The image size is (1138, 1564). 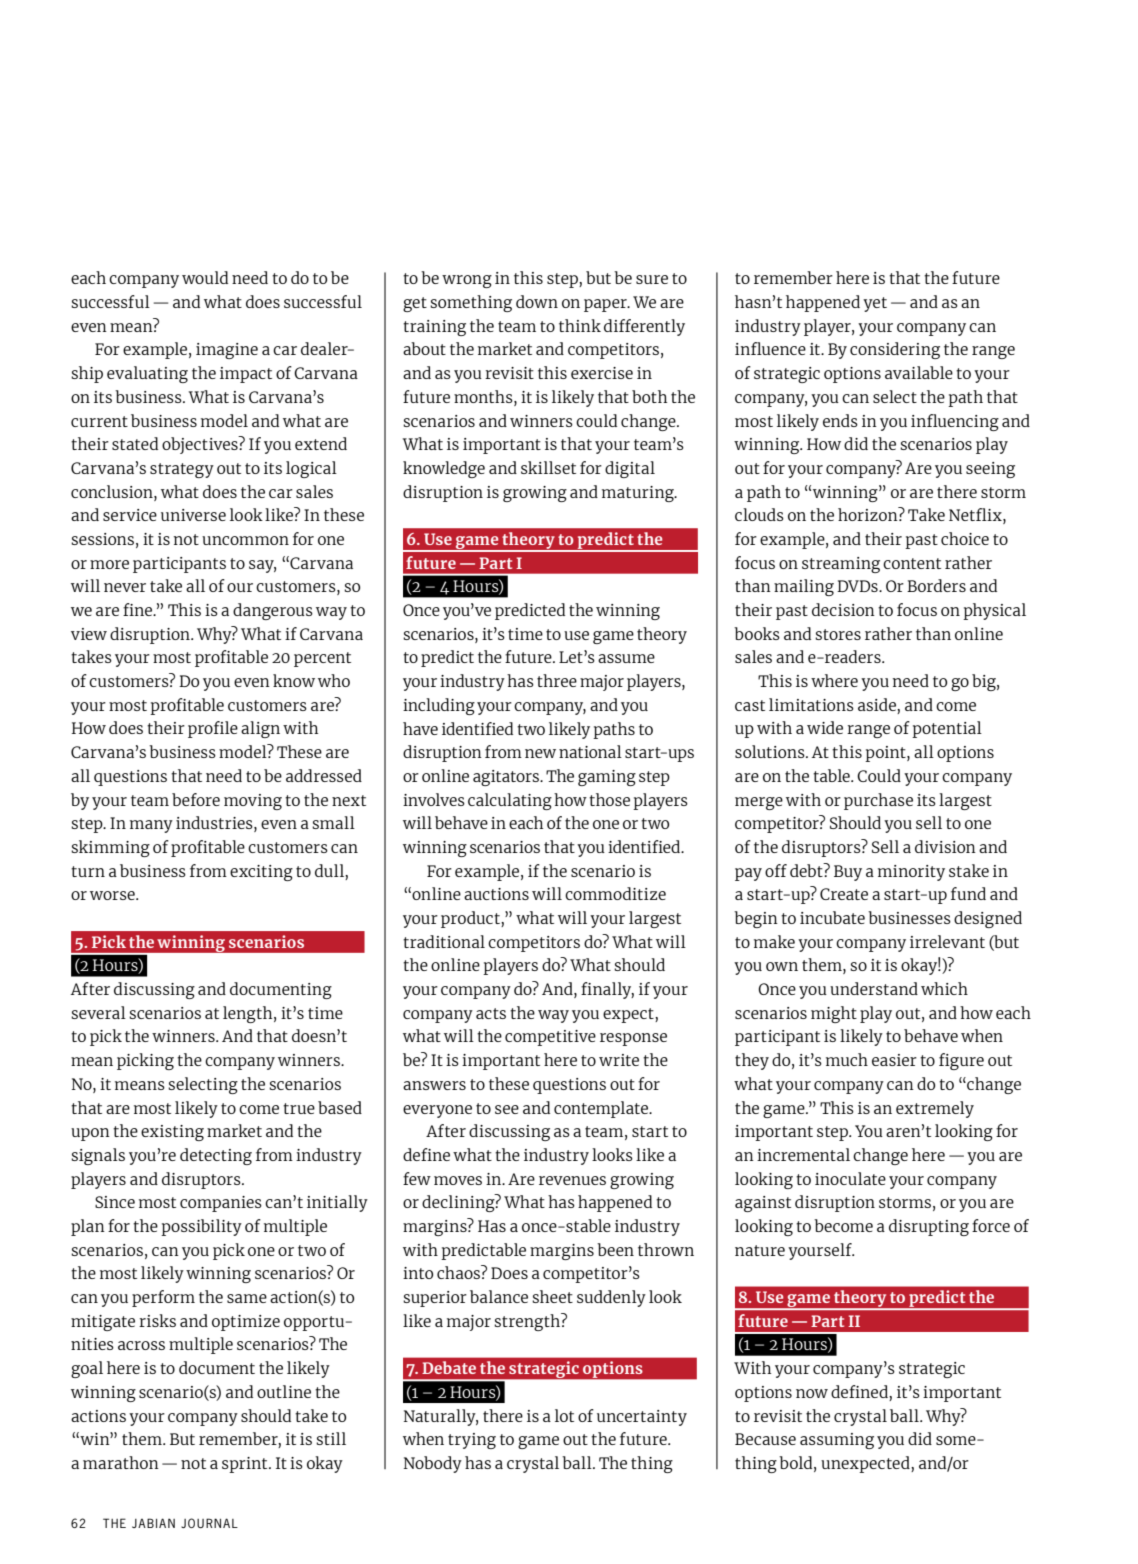 What do you see at coordinates (209, 1523) in the screenshot?
I see `JOURNAL` at bounding box center [209, 1523].
